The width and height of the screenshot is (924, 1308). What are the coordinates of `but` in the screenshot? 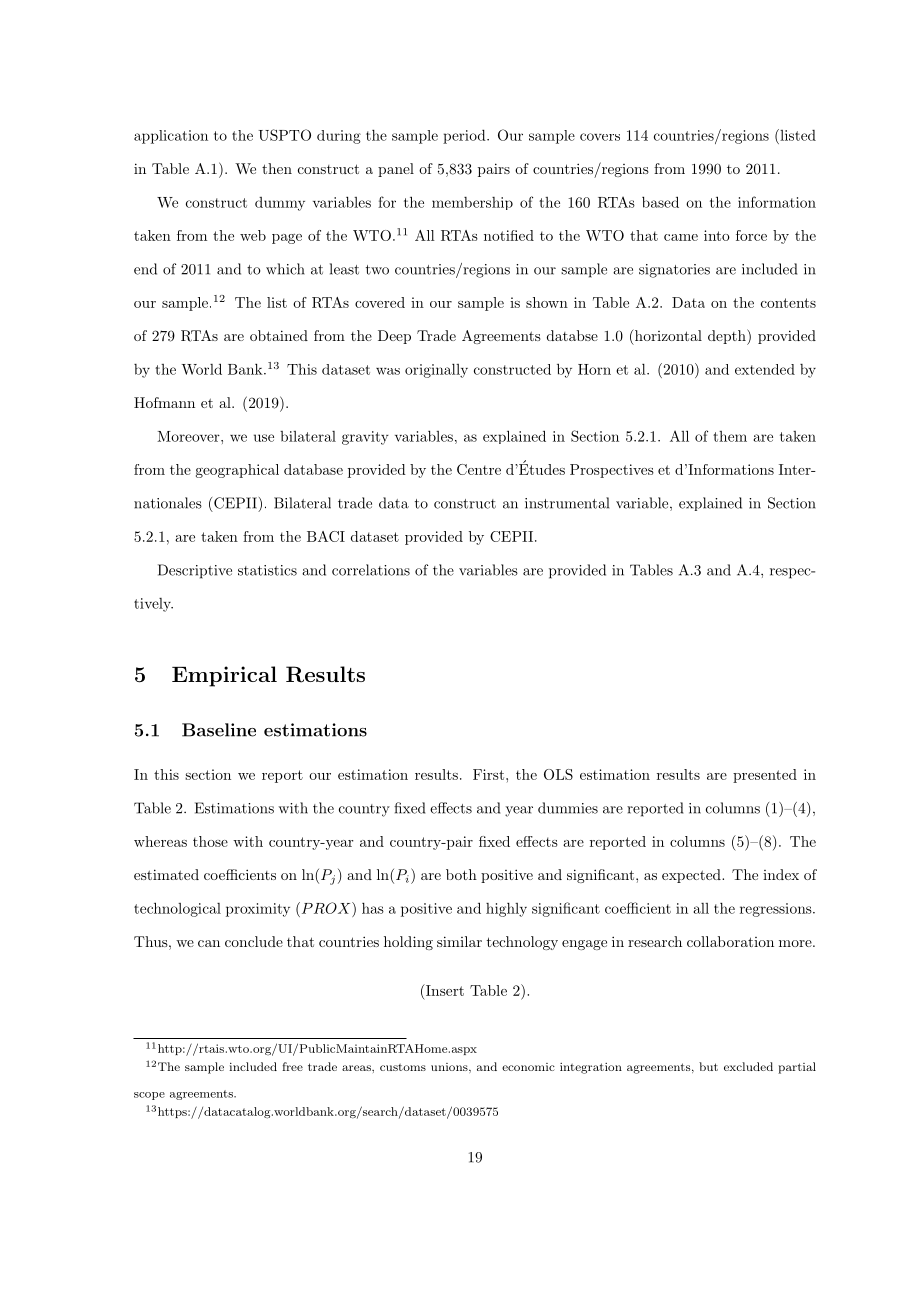 It's located at (708, 1066).
